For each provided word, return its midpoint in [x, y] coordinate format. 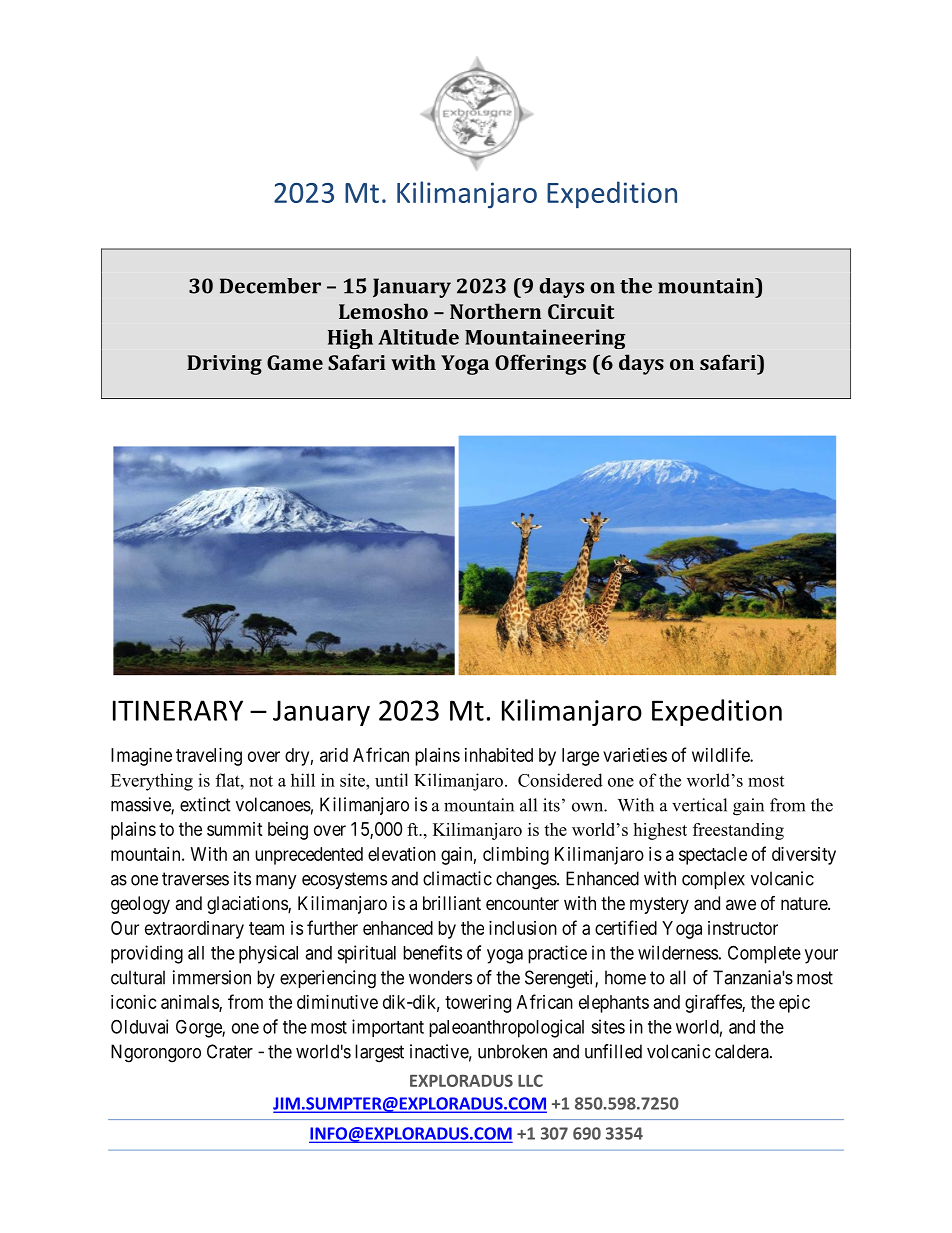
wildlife [721, 754]
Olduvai [139, 1026]
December [270, 286]
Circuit [581, 311]
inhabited [499, 755]
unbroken [512, 1051]
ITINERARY [178, 710]
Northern [495, 311]
